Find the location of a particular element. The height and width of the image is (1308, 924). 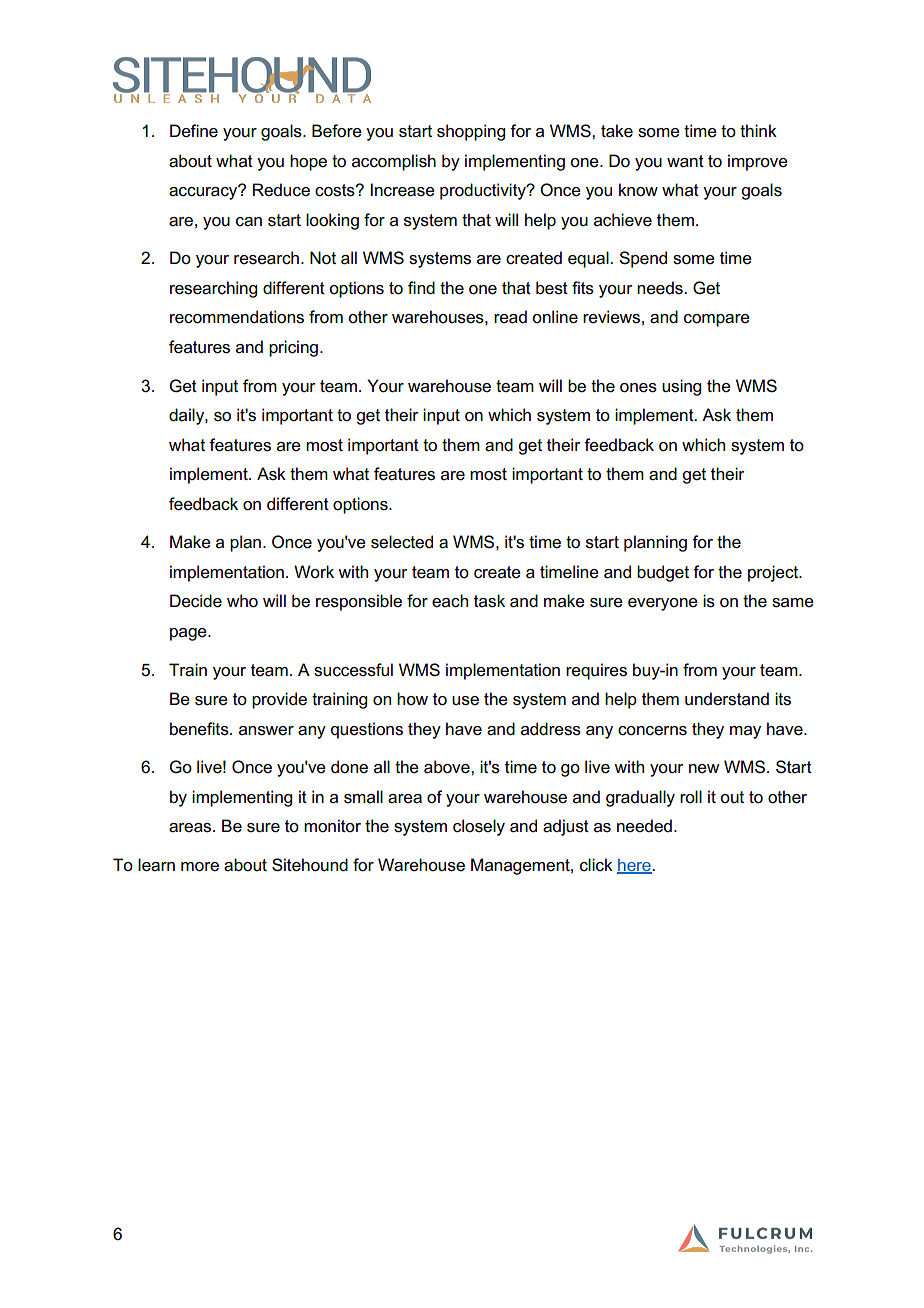

closely is located at coordinates (479, 827).
